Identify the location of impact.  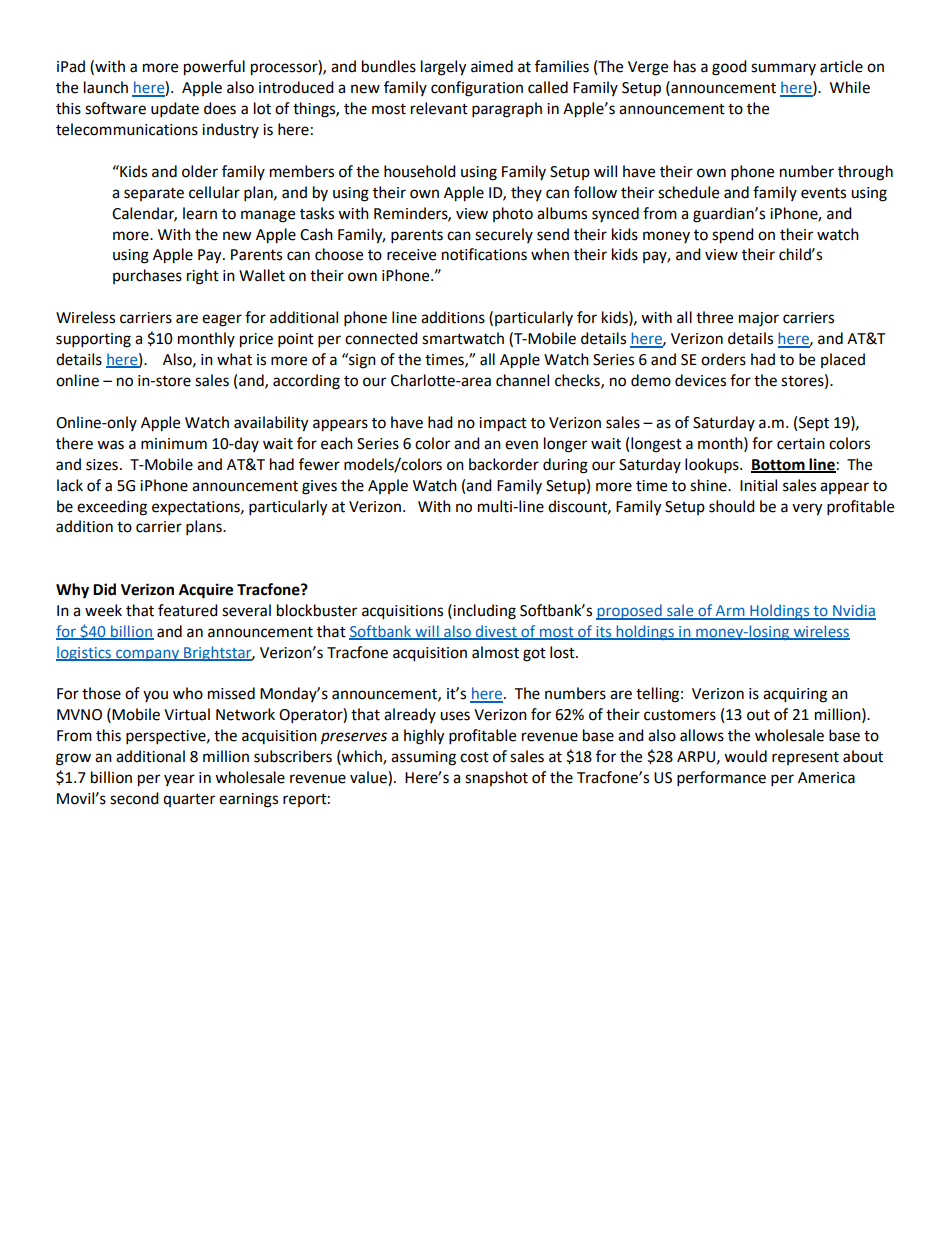
(503, 424).
